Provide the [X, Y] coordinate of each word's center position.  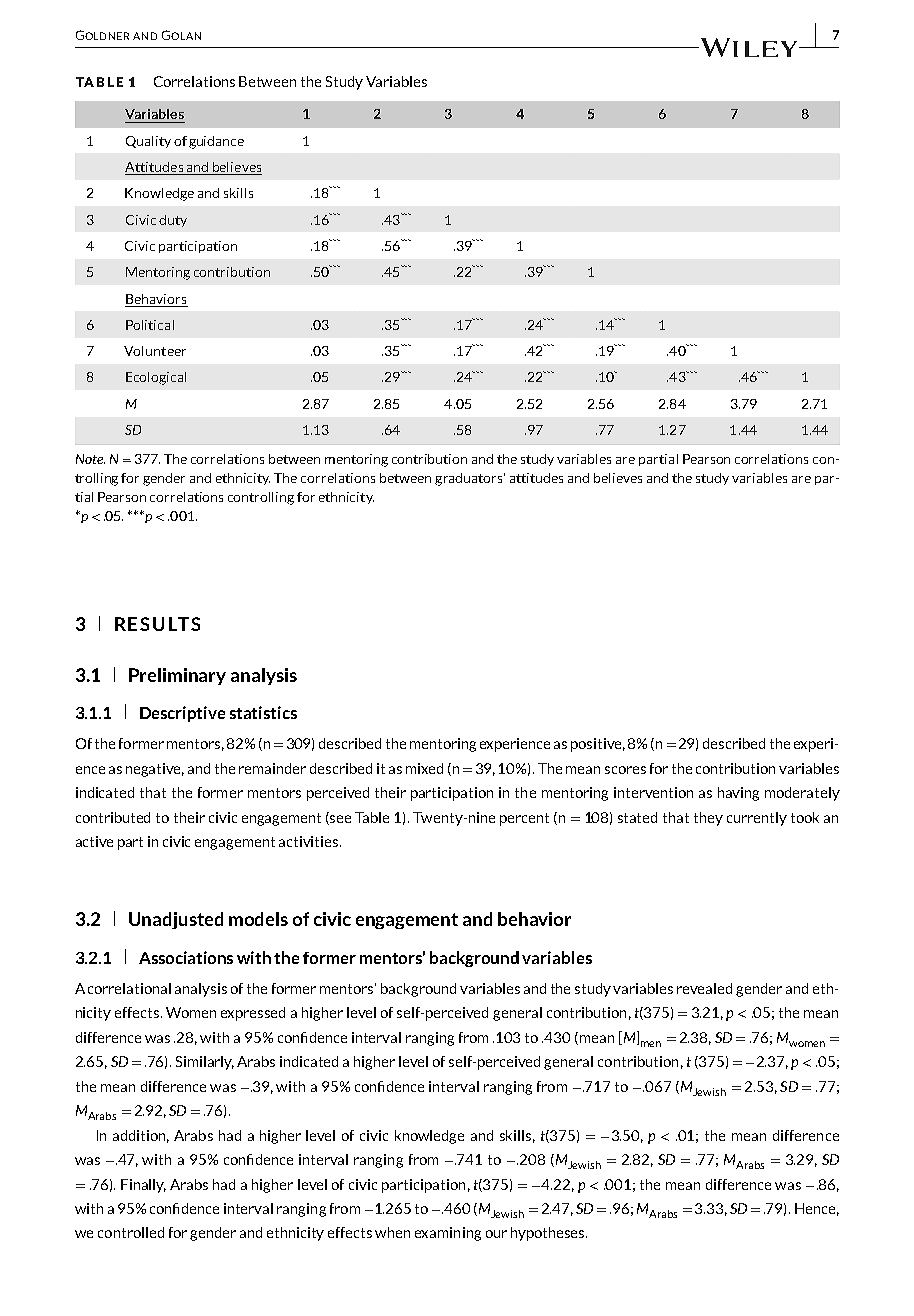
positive [598, 745]
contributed [113, 817]
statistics [263, 712]
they [708, 819]
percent [524, 819]
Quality [148, 142]
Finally [143, 1186]
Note [90, 459]
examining [448, 1234]
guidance [216, 142]
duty [173, 221]
